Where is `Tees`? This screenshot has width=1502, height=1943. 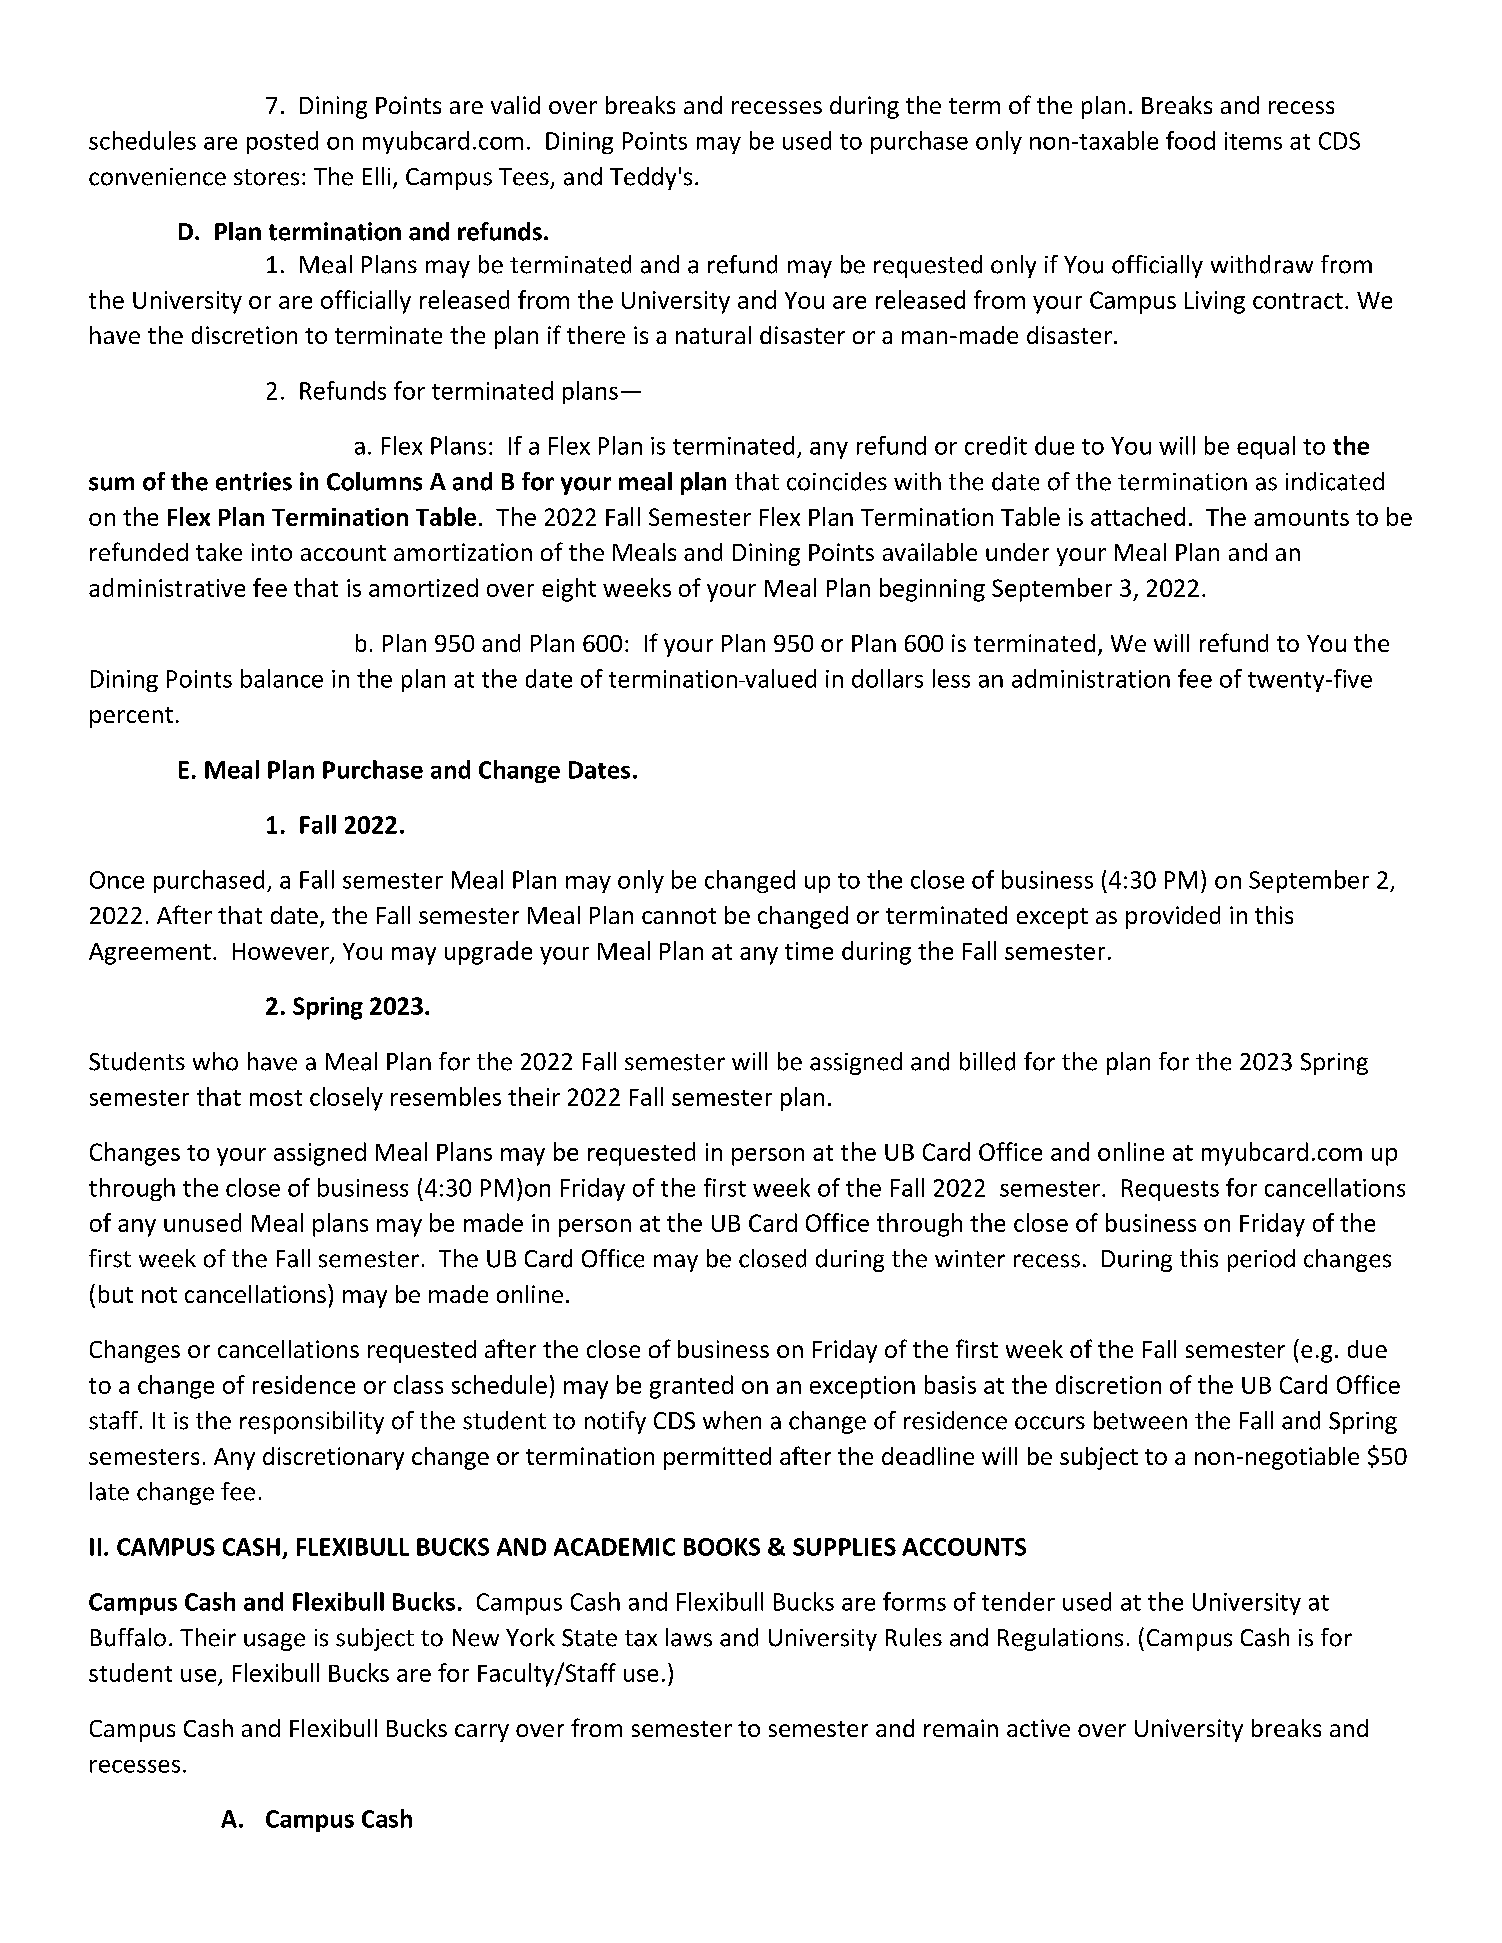
Tees is located at coordinates (524, 177).
